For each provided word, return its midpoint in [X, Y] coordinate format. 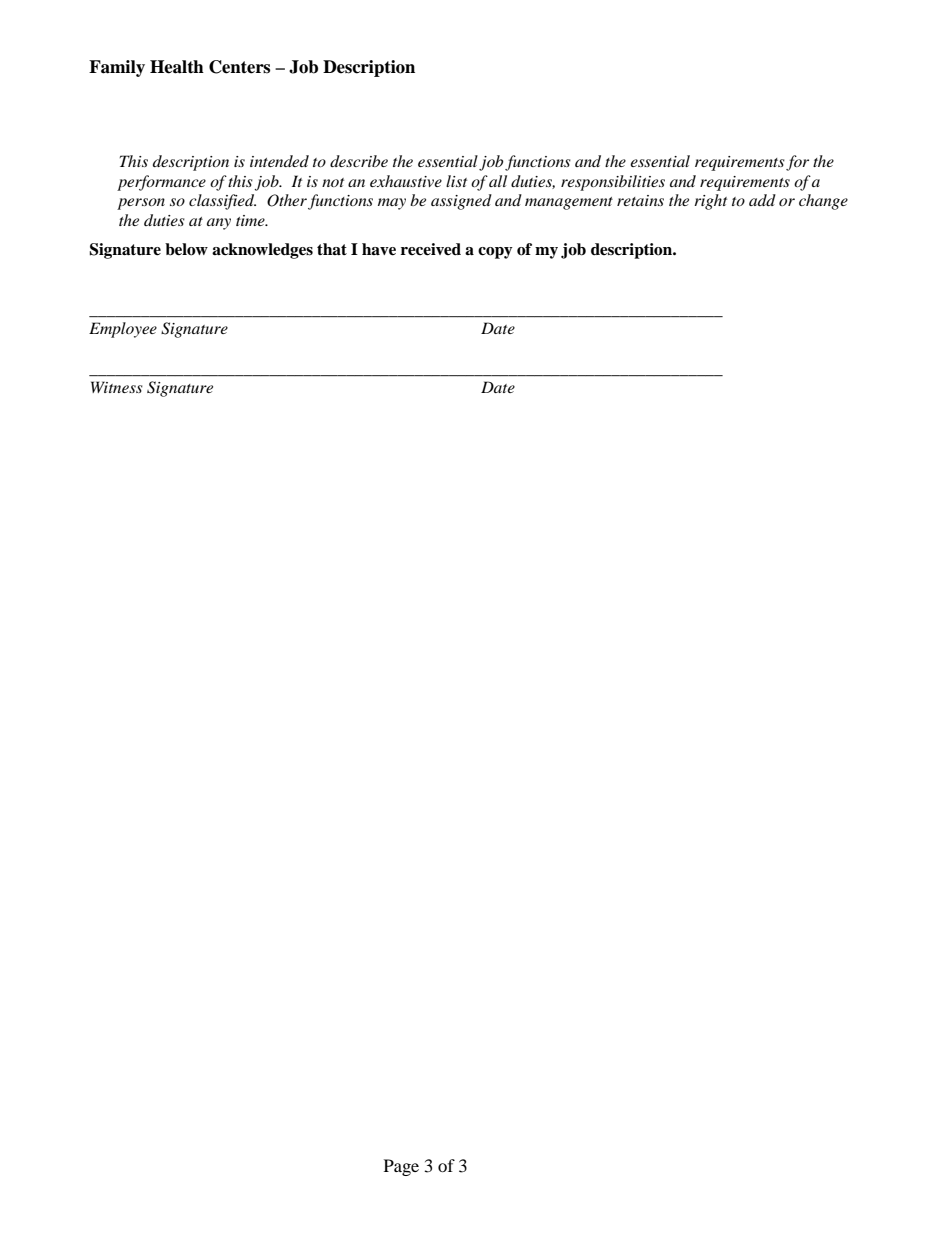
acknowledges [262, 251]
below [186, 249]
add [762, 200]
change [823, 202]
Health [177, 67]
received [431, 249]
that [332, 249]
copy [495, 253]
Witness [117, 387]
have [379, 249]
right [710, 202]
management [569, 203]
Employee [123, 330]
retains [640, 200]
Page [401, 1167]
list [456, 181]
